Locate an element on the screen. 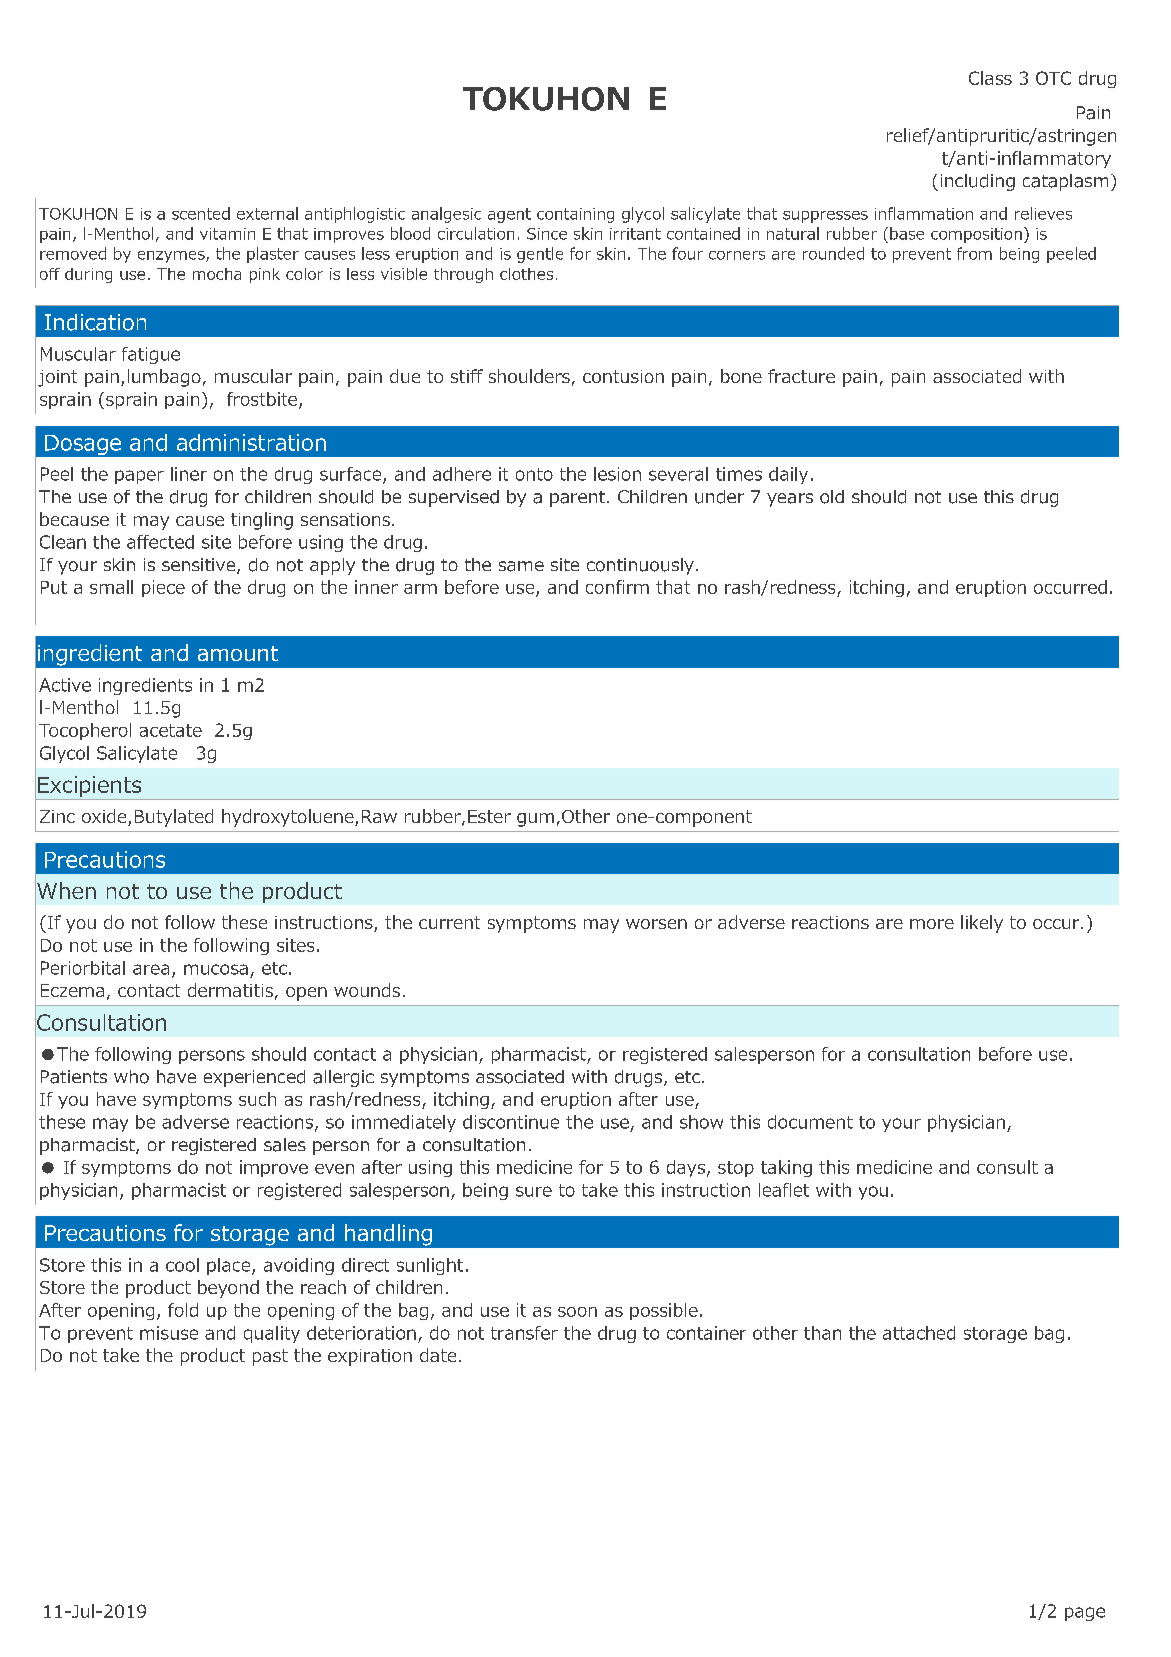 The height and width of the screenshot is (1657, 1171). containing is located at coordinates (575, 215).
